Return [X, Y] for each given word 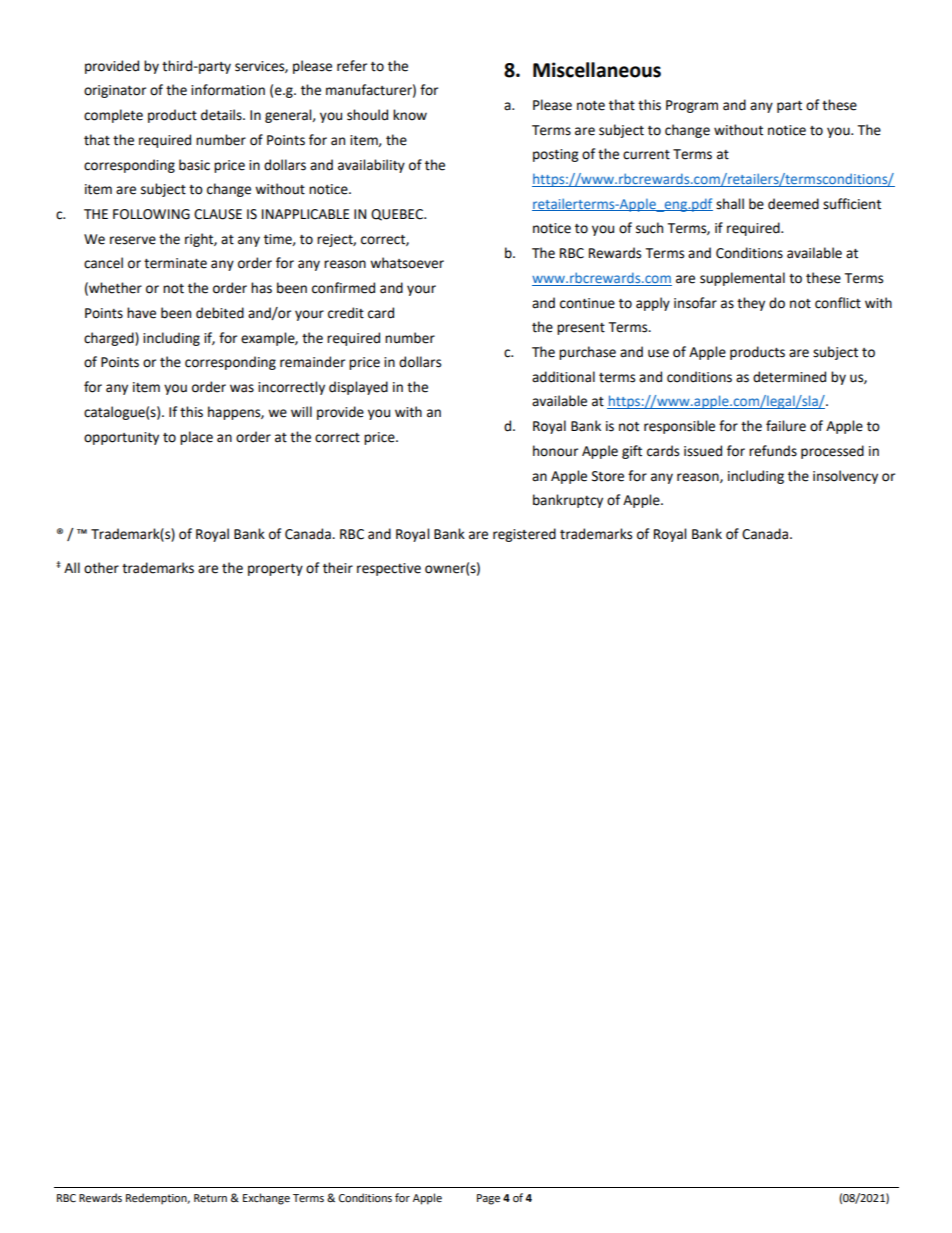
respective [389, 569]
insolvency [845, 477]
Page [488, 1199]
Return [210, 1198]
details [222, 115]
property [275, 570]
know [410, 115]
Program [692, 106]
